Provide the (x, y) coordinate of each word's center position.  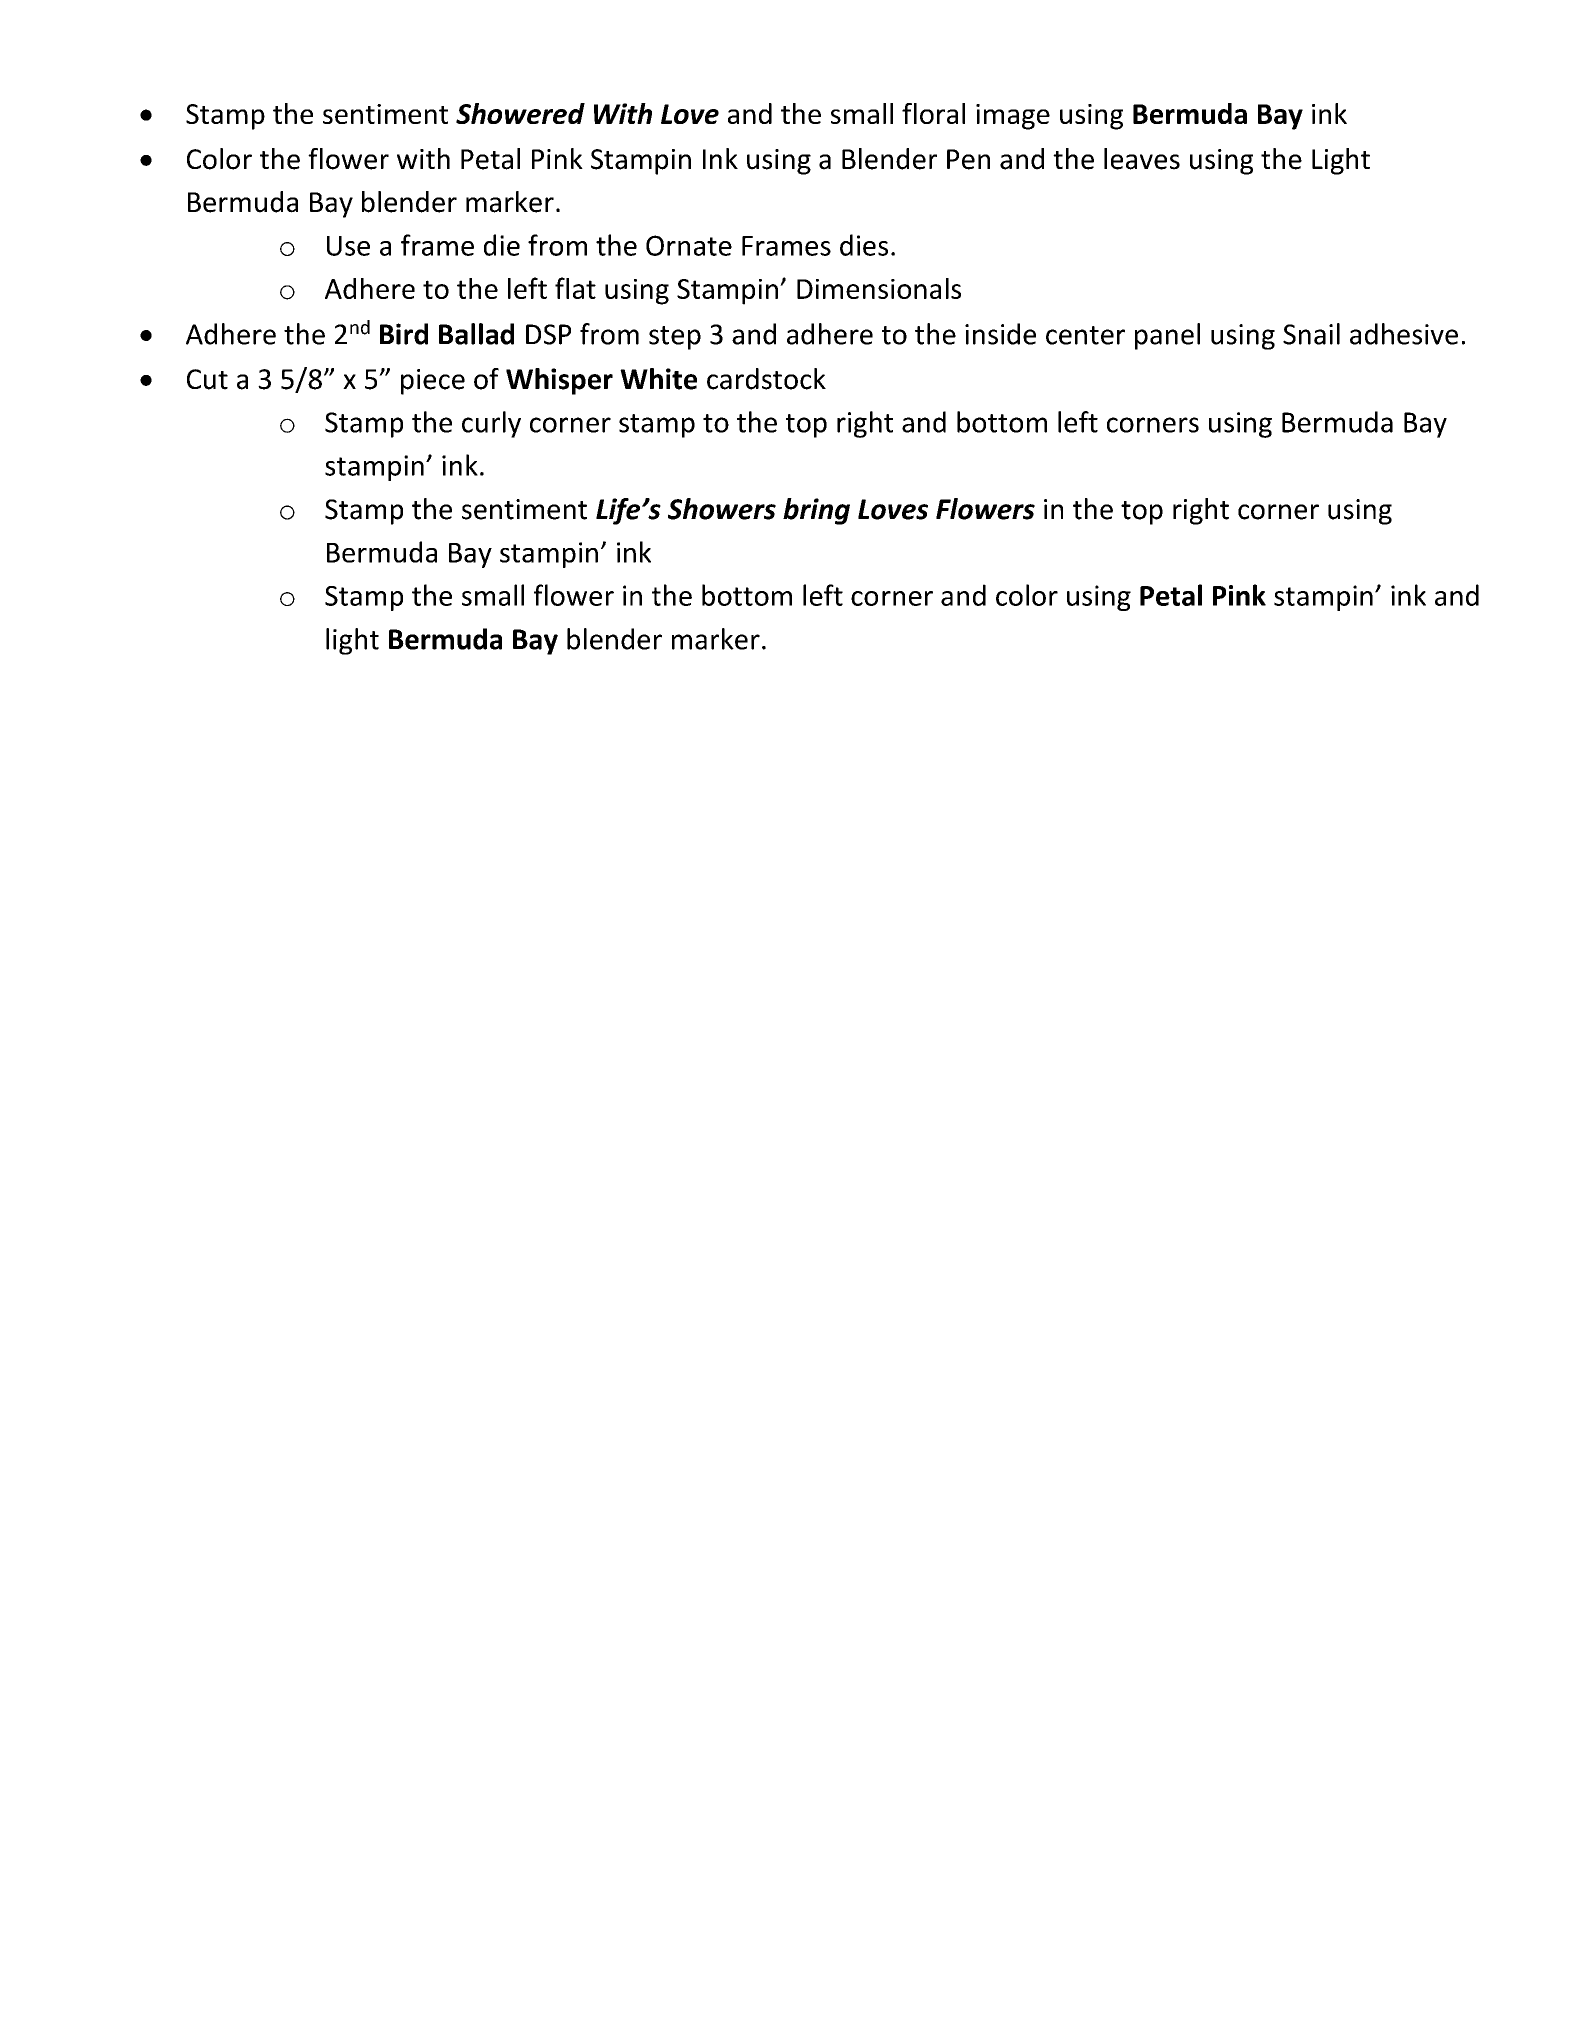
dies (864, 245)
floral (933, 113)
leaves (1142, 159)
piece (433, 382)
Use (348, 246)
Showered (520, 113)
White (658, 379)
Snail (1311, 334)
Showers (722, 509)
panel (1167, 336)
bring (816, 511)
